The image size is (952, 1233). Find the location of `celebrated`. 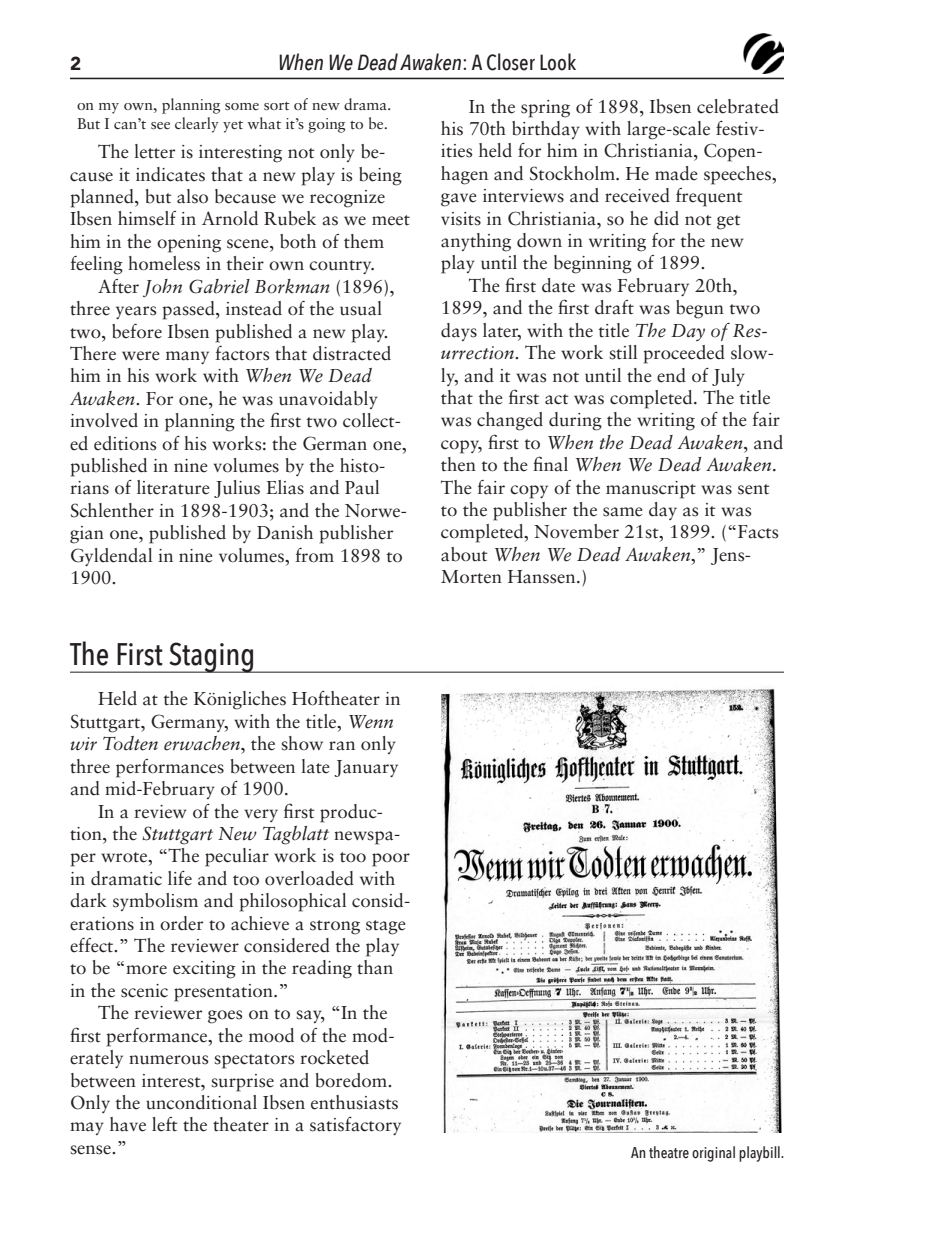

celebrated is located at coordinates (738, 106).
